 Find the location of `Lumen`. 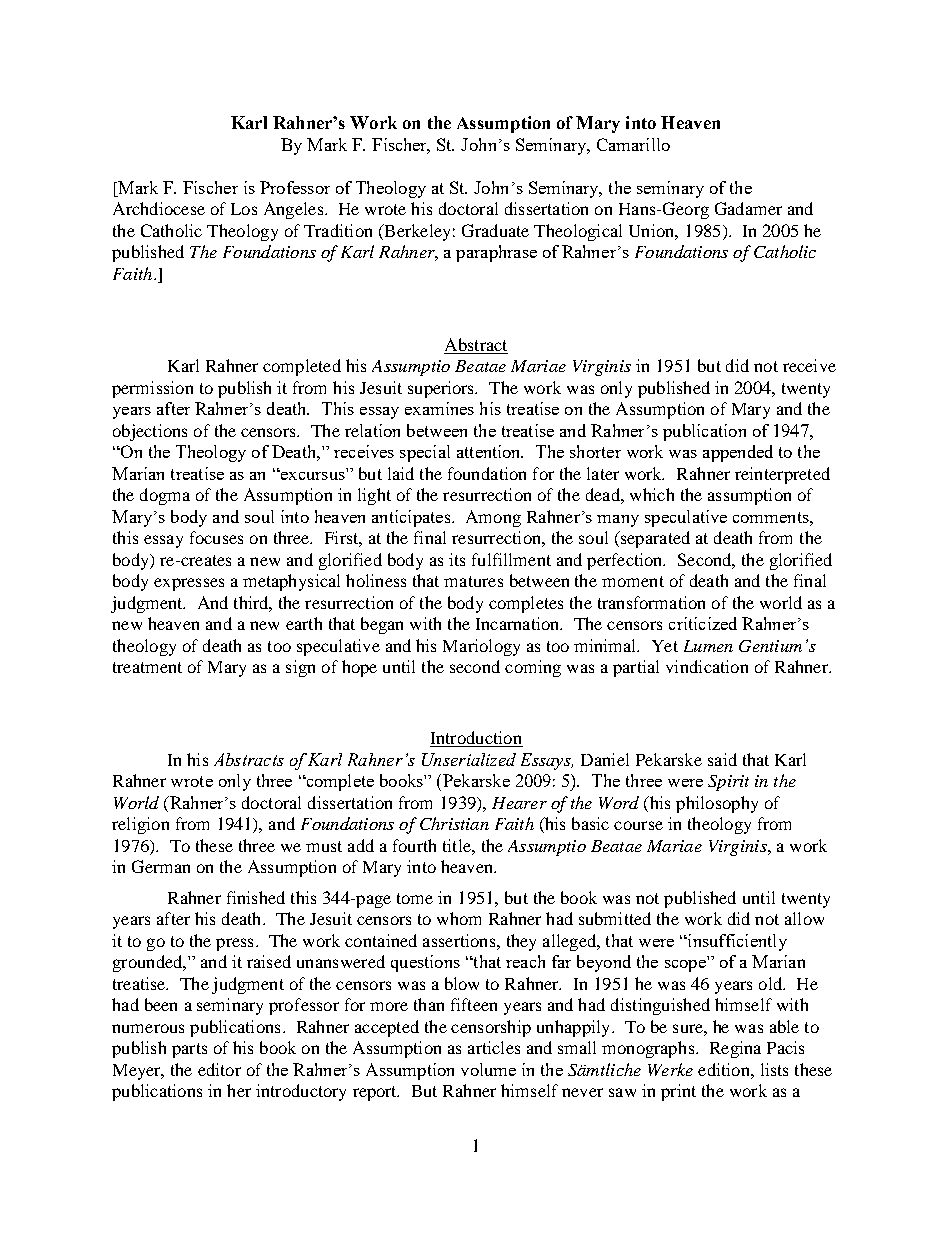

Lumen is located at coordinates (708, 646).
